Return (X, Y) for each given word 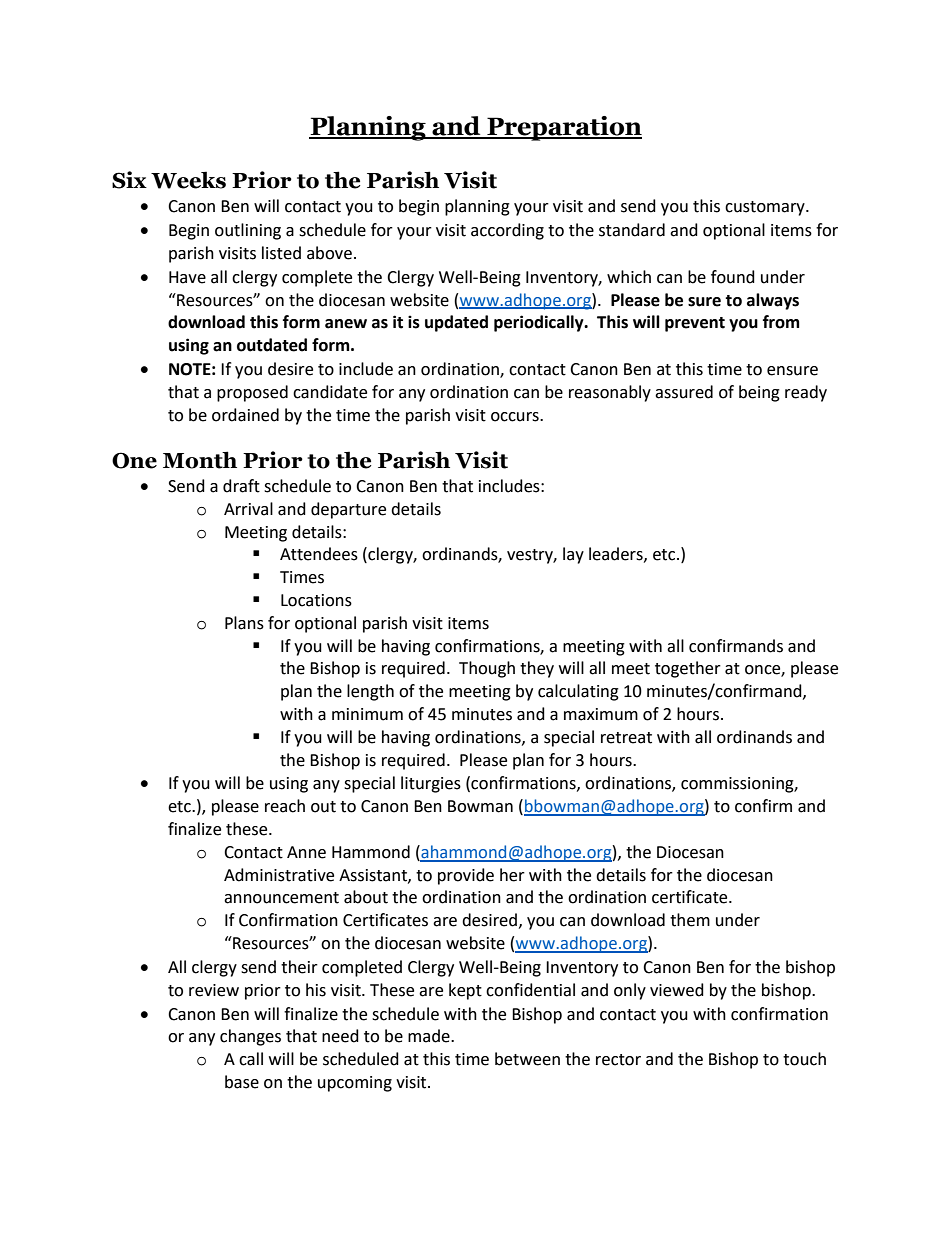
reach (285, 806)
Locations (316, 600)
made (430, 1036)
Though (487, 669)
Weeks (188, 180)
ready (806, 393)
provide (466, 876)
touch (804, 1059)
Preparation (563, 128)
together (688, 669)
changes (250, 1037)
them (690, 920)
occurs (516, 417)
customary (766, 208)
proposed (252, 393)
